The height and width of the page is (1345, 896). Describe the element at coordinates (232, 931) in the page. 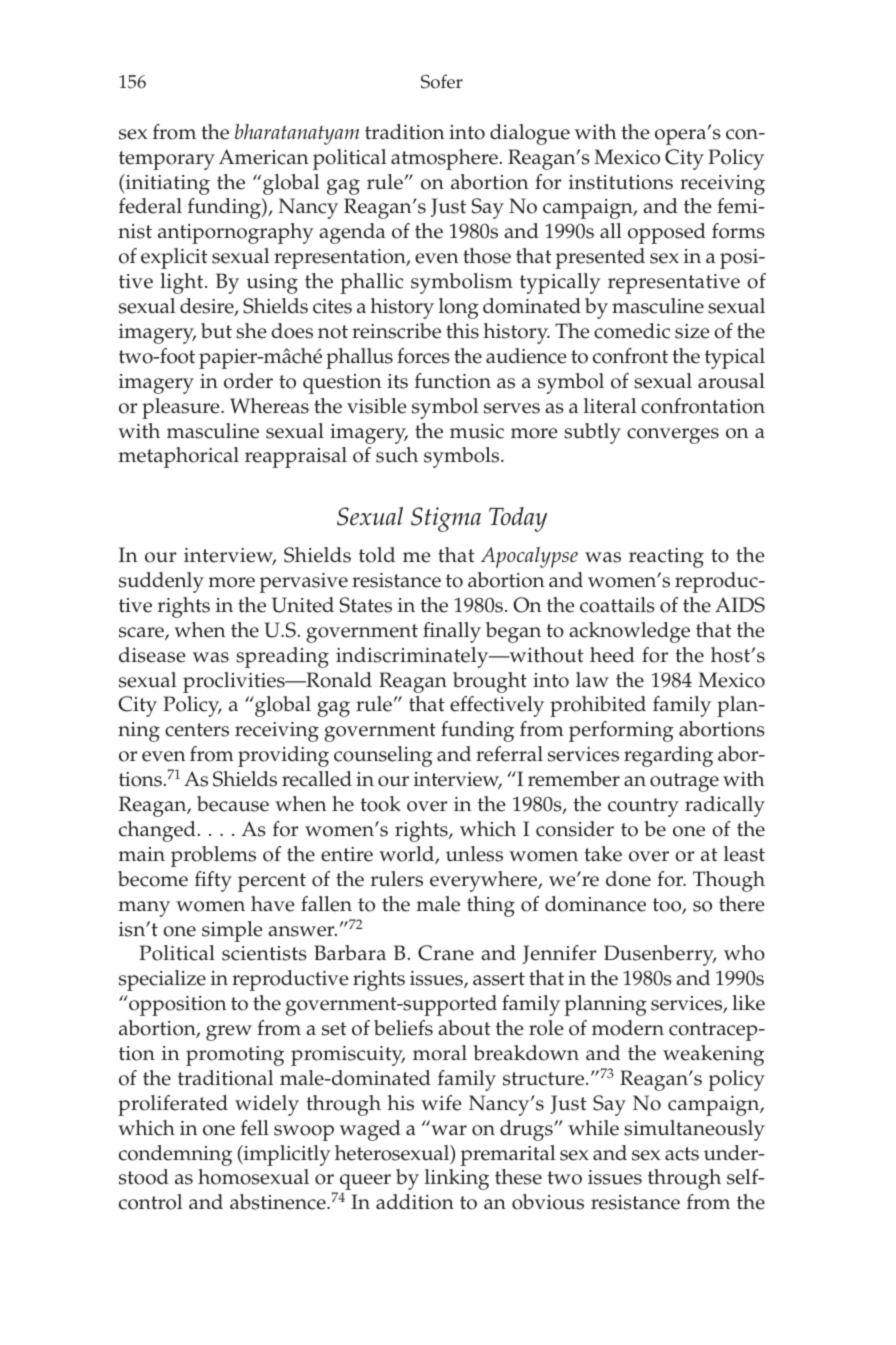

I see `simple` at that location.
